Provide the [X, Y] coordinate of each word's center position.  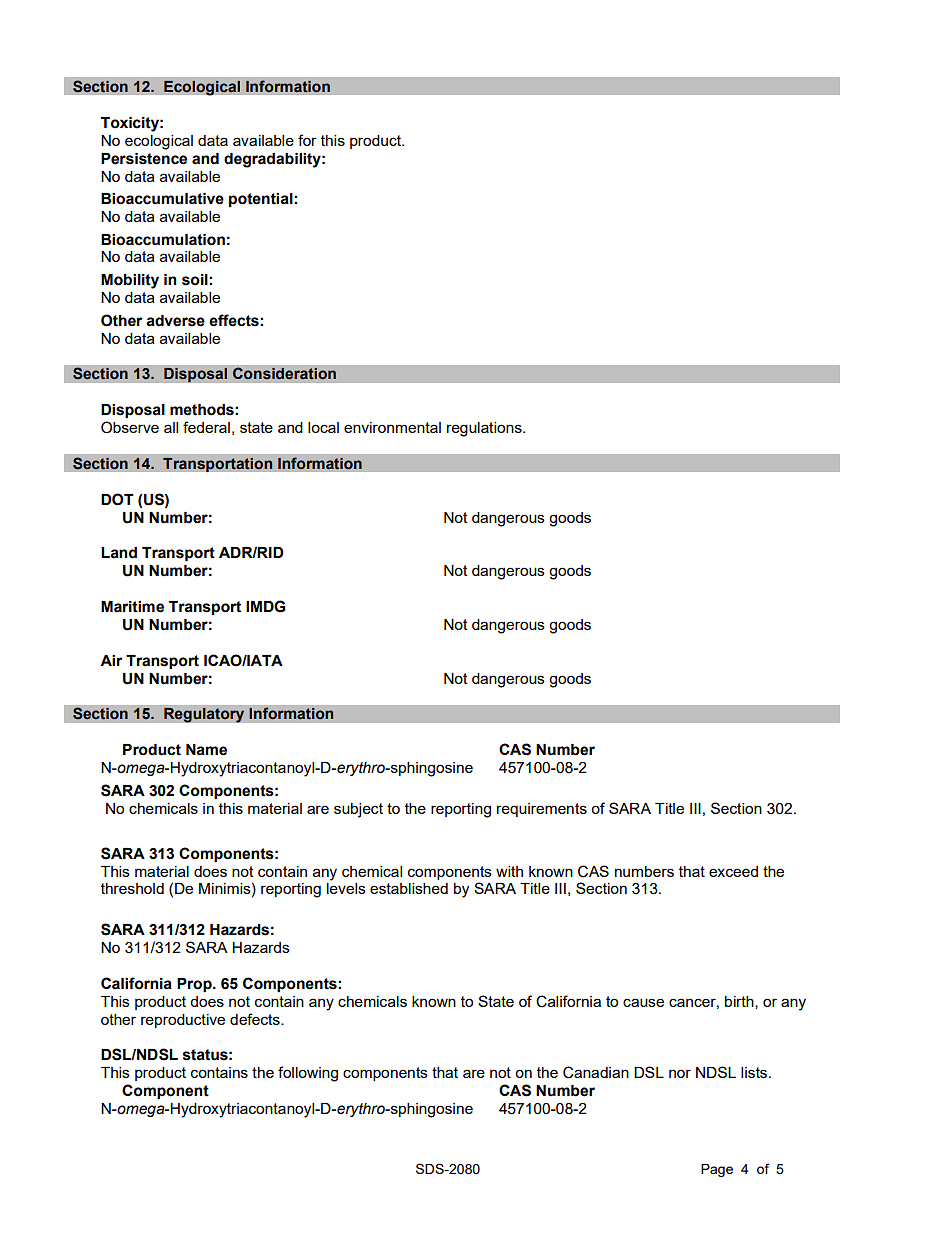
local [323, 427]
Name [206, 750]
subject [358, 810]
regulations [485, 429]
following [308, 1074]
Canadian [596, 1072]
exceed [733, 871]
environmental [392, 427]
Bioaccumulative [162, 199]
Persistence [144, 159]
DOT [117, 499]
